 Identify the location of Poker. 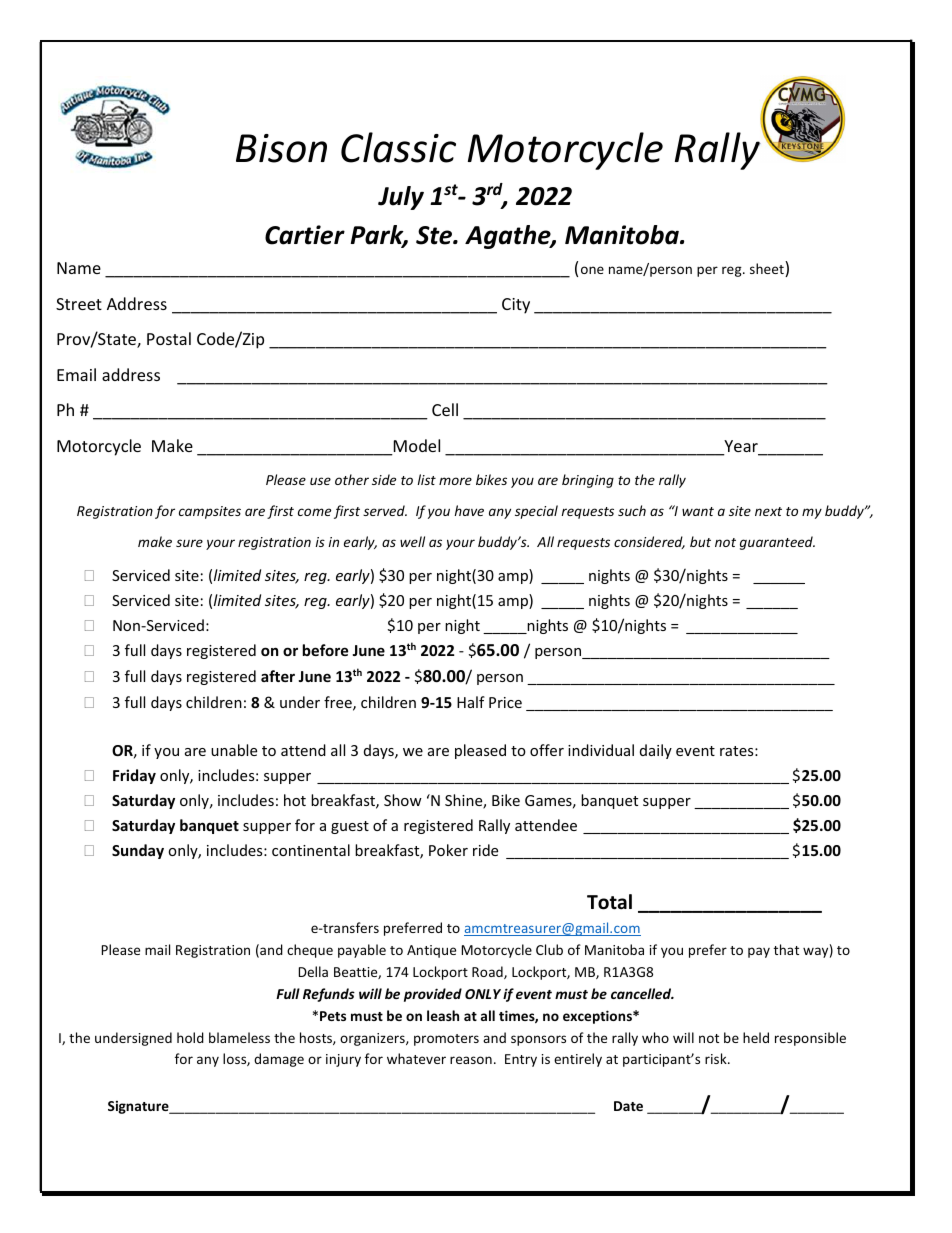
(448, 850).
